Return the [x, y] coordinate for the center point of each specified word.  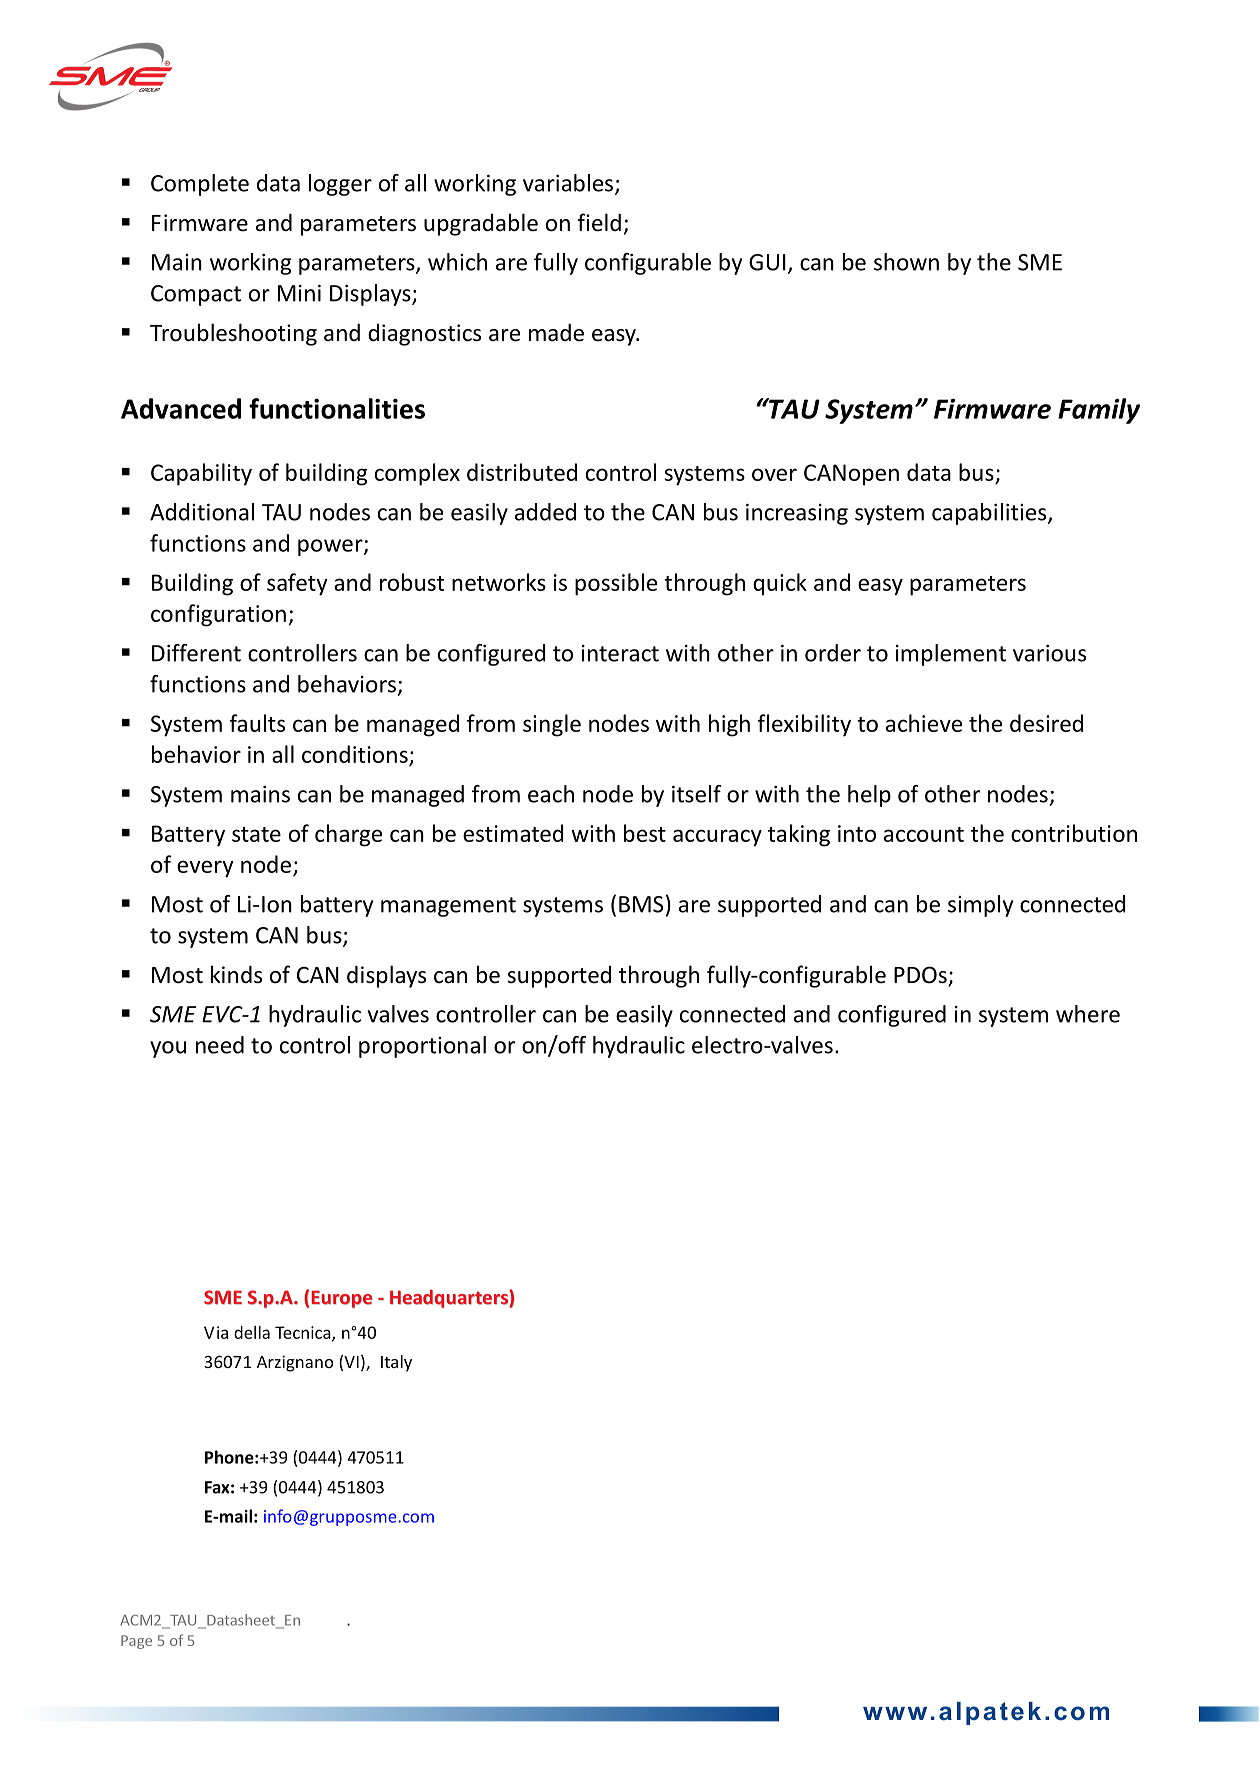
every [205, 869]
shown [906, 262]
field [599, 222]
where [1088, 1014]
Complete [200, 185]
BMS [641, 904]
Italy [396, 1363]
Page [136, 1642]
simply [980, 906]
